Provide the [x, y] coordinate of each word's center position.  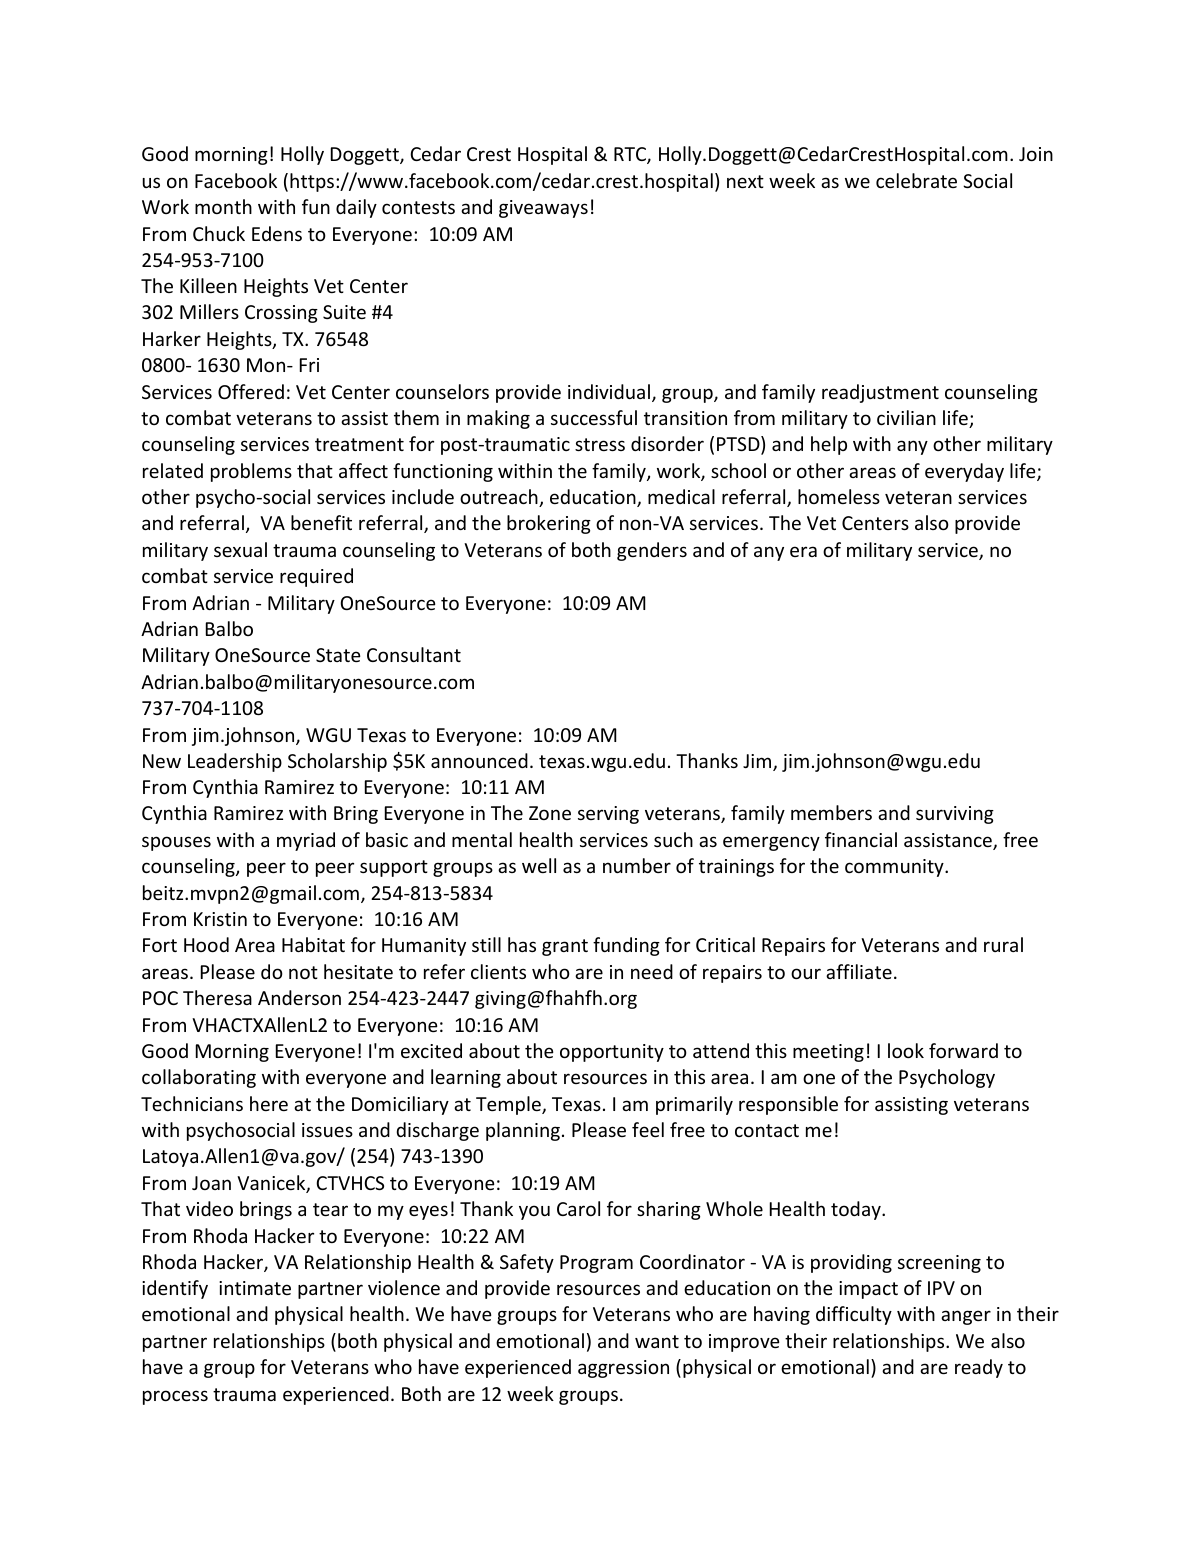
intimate [255, 1288]
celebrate [916, 180]
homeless [839, 496]
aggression [623, 1369]
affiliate [859, 971]
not [303, 972]
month [223, 206]
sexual [240, 549]
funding [626, 946]
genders [652, 551]
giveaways [543, 209]
